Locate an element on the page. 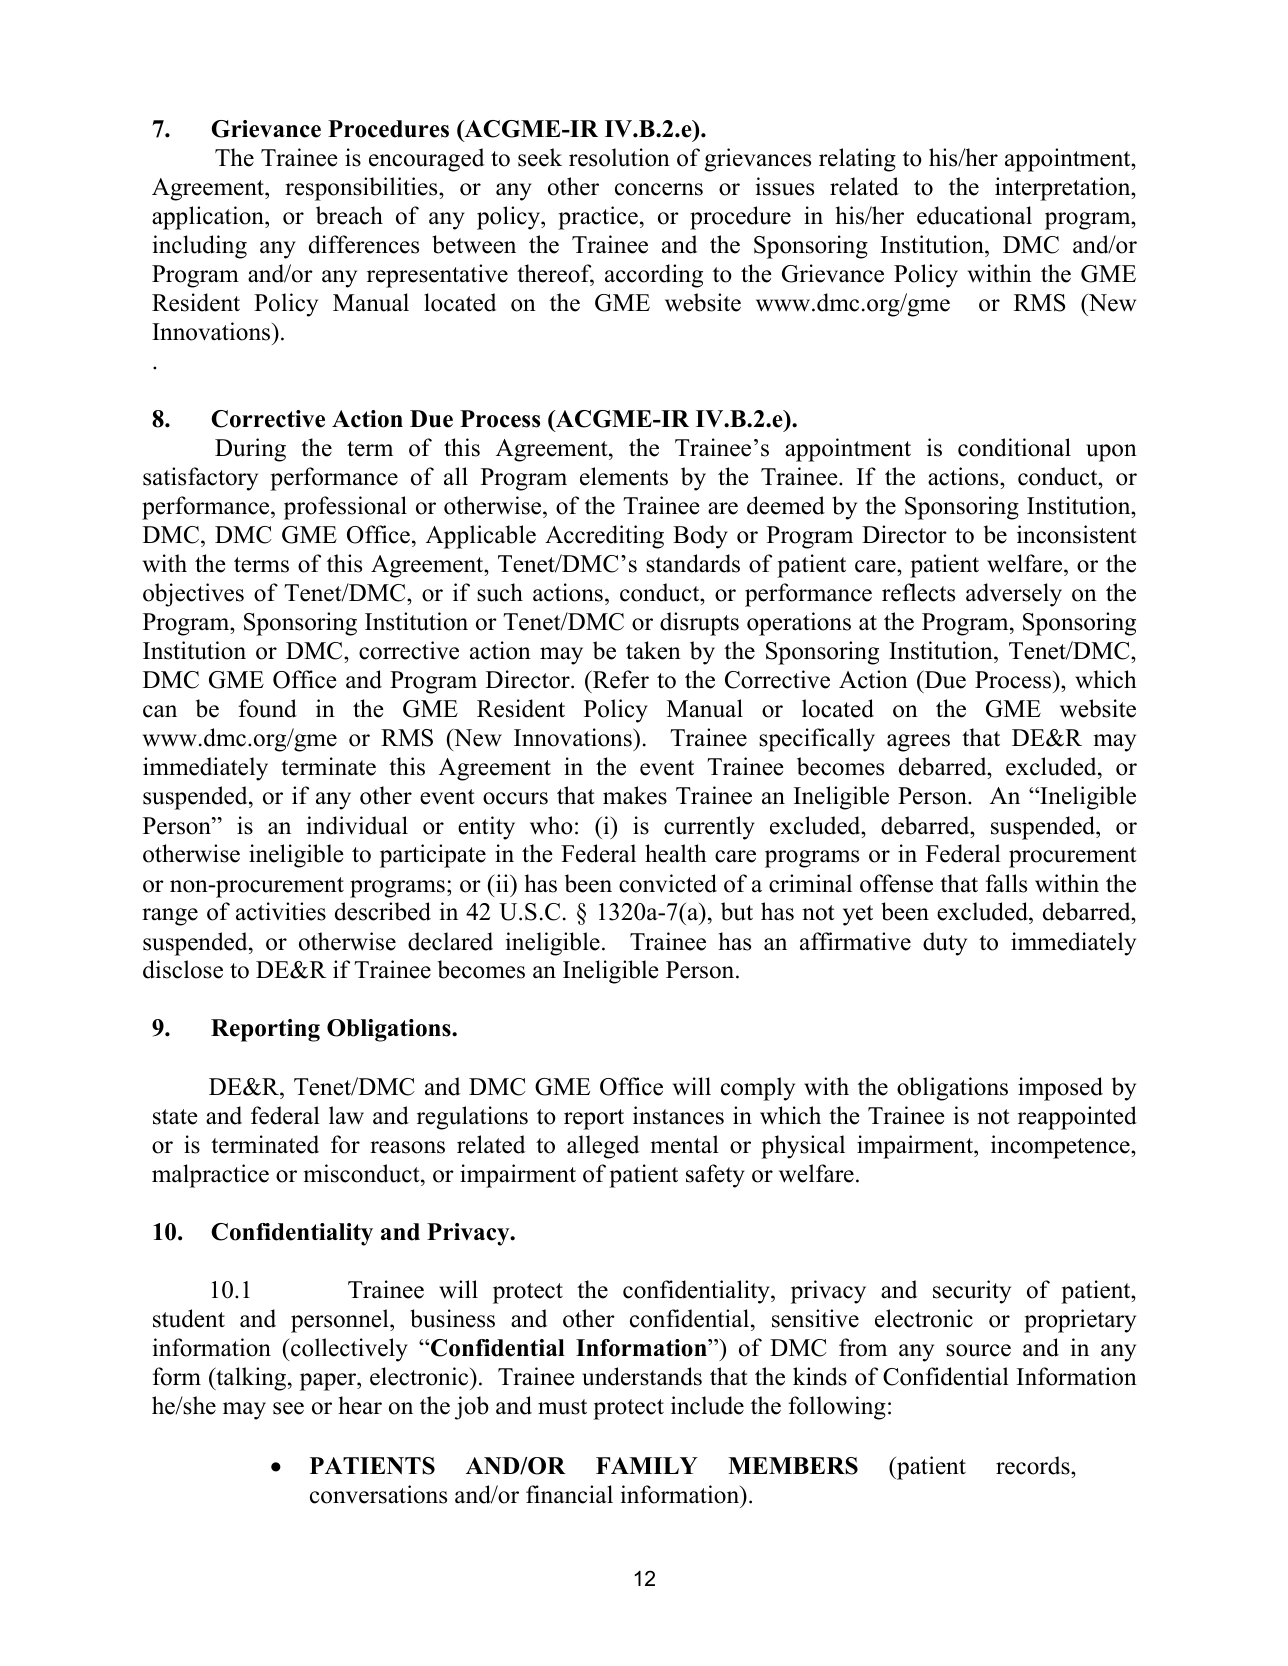  imposed is located at coordinates (1060, 1089).
